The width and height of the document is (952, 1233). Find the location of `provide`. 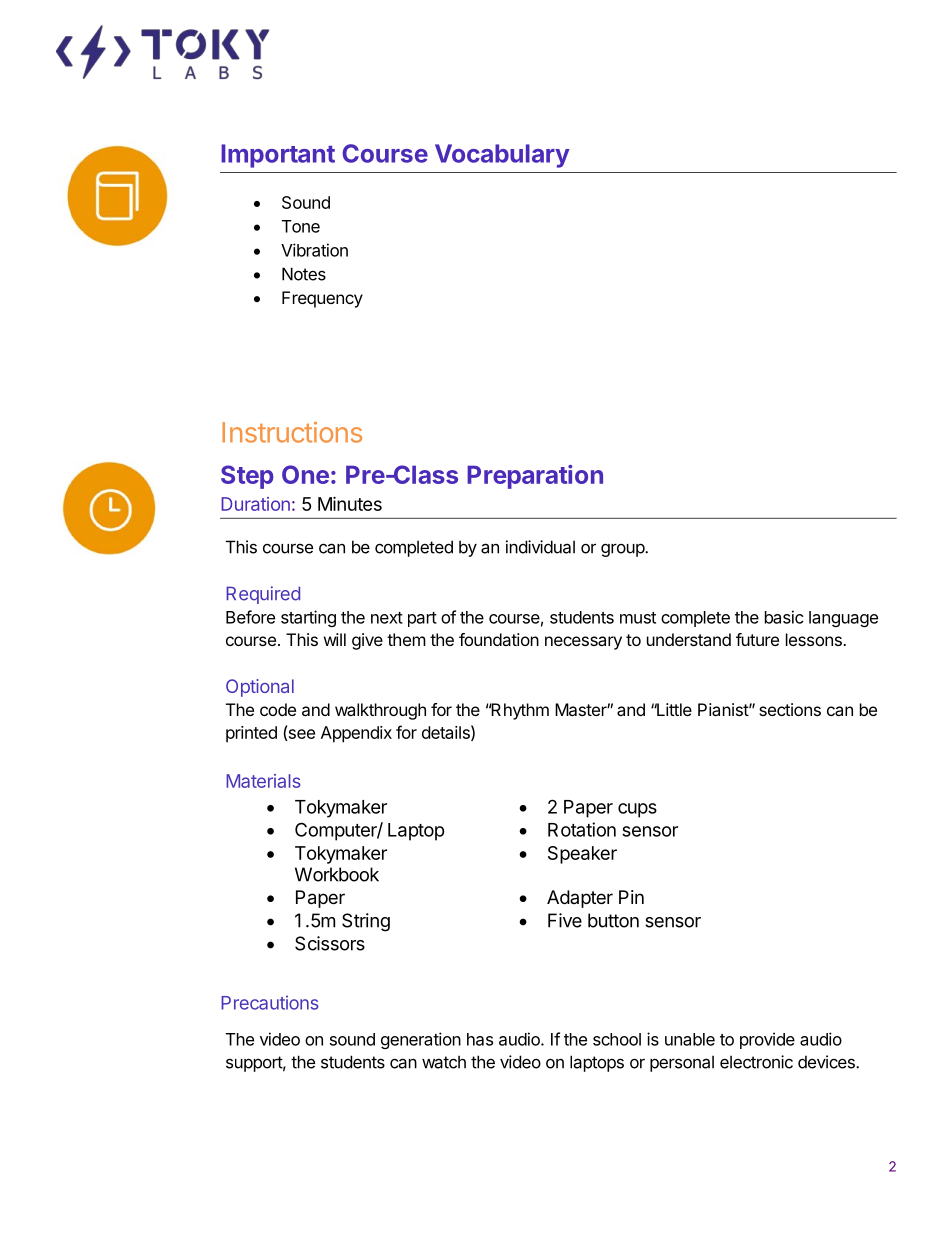

provide is located at coordinates (767, 1040).
